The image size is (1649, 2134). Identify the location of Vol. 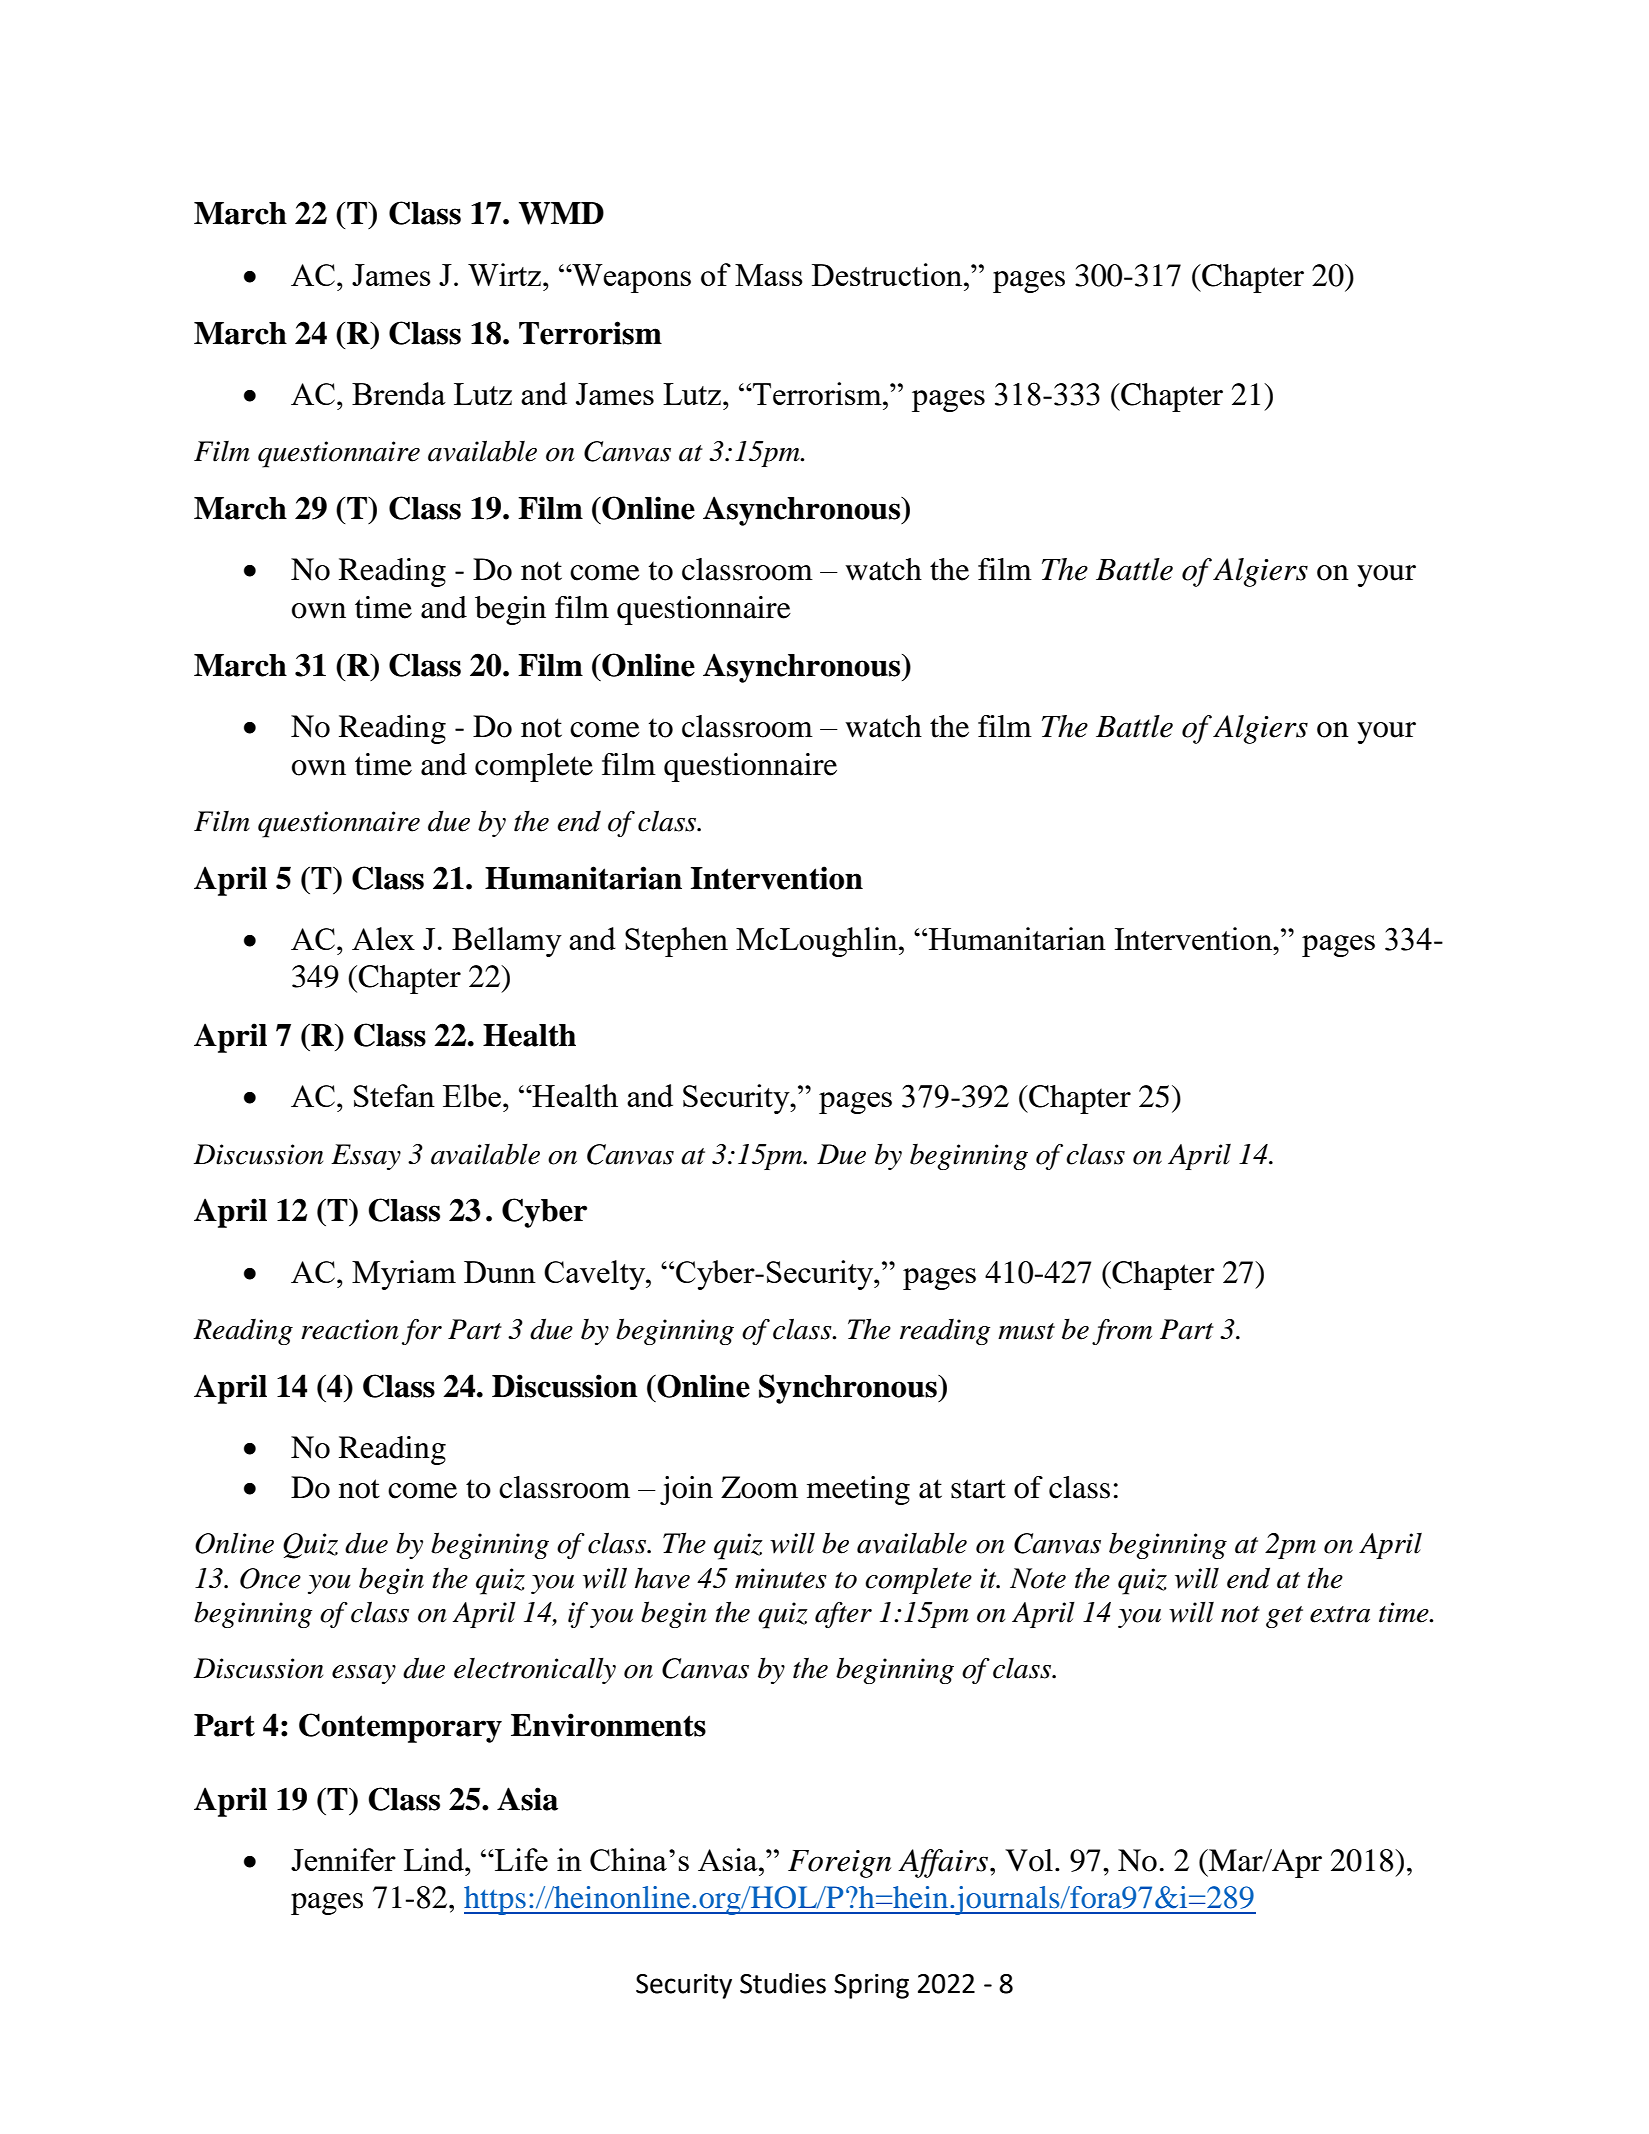
(1029, 1860).
